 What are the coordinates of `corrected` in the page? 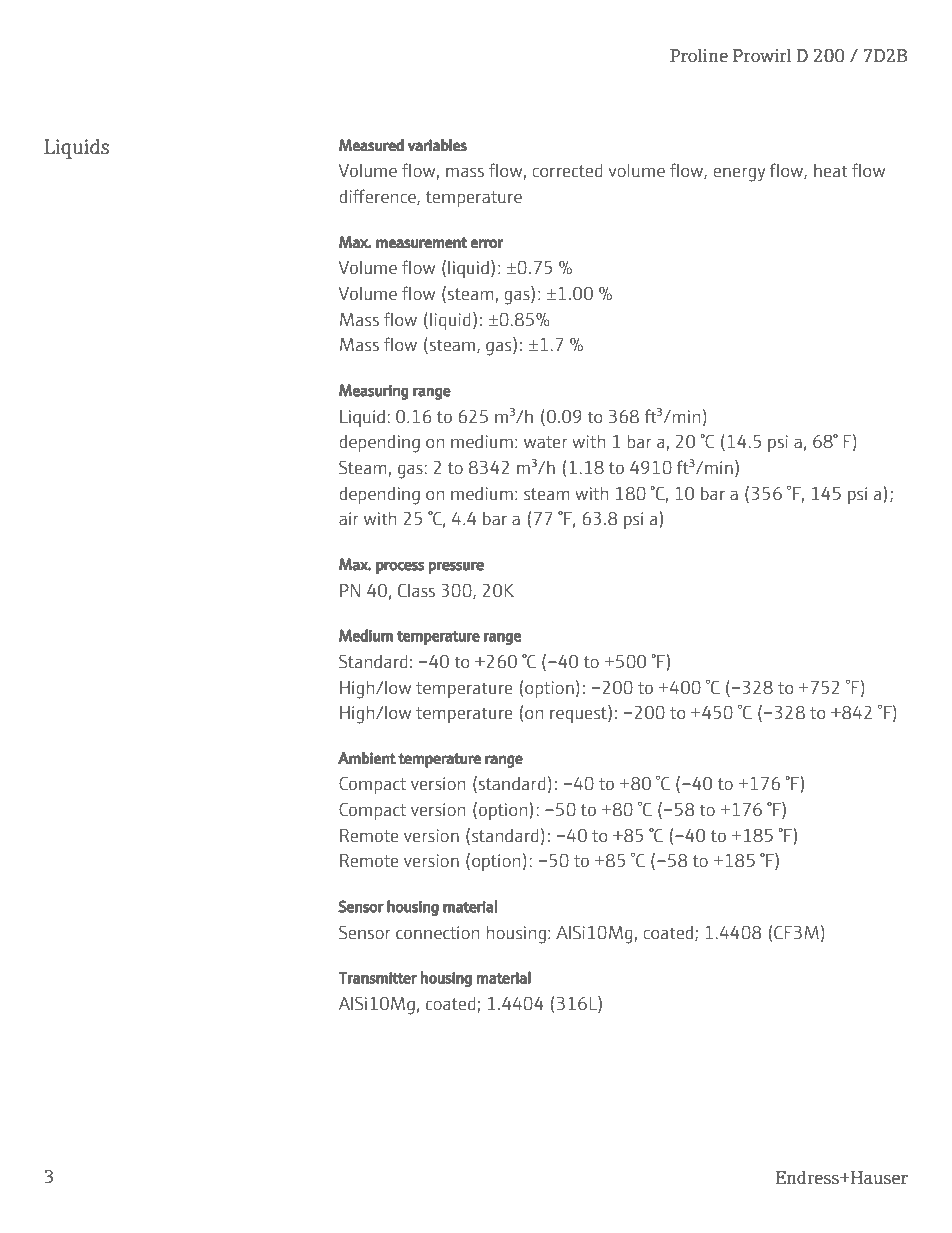 It's located at (567, 170).
